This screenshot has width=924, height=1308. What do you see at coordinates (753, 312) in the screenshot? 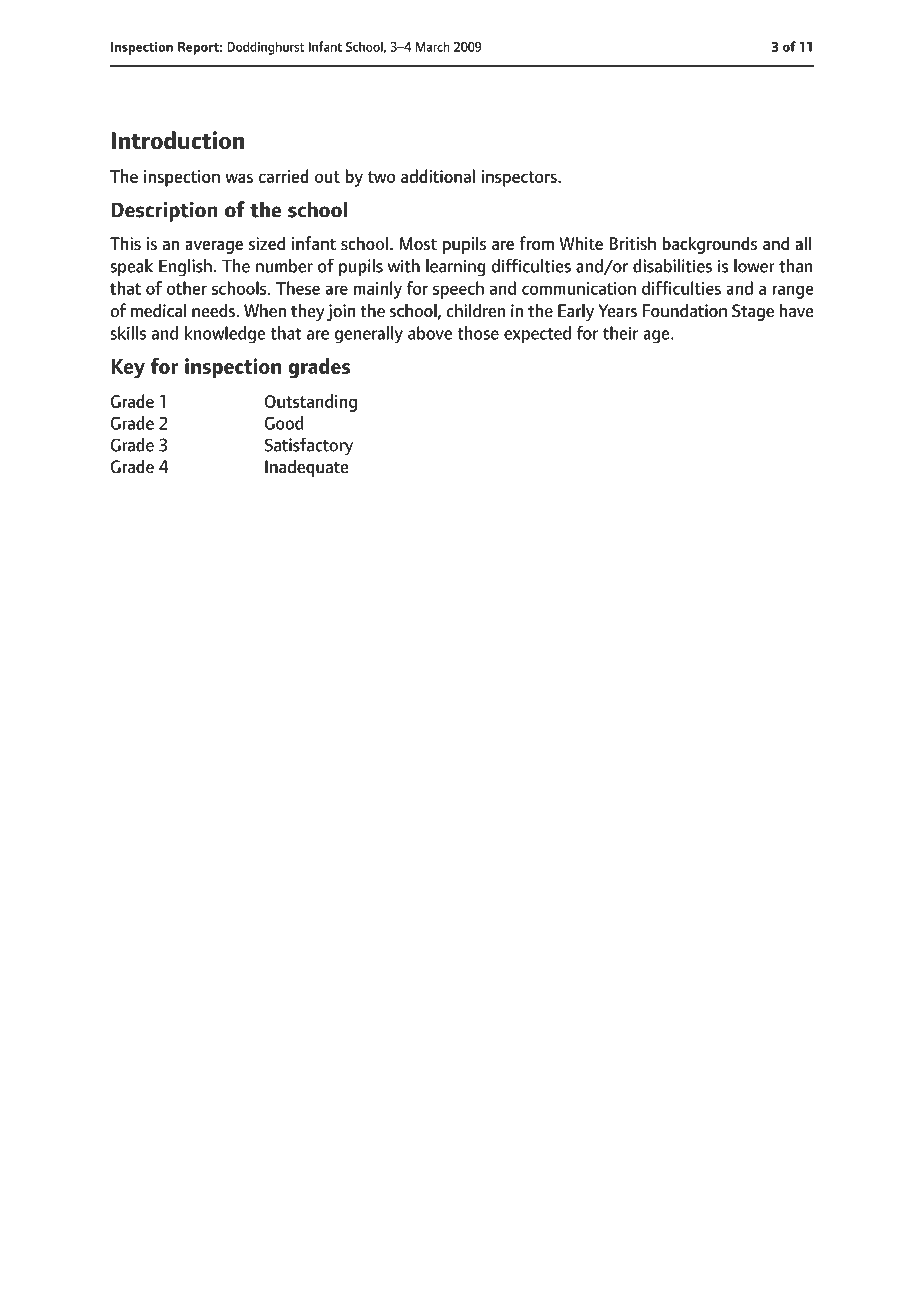
I see `Stage` at bounding box center [753, 312].
